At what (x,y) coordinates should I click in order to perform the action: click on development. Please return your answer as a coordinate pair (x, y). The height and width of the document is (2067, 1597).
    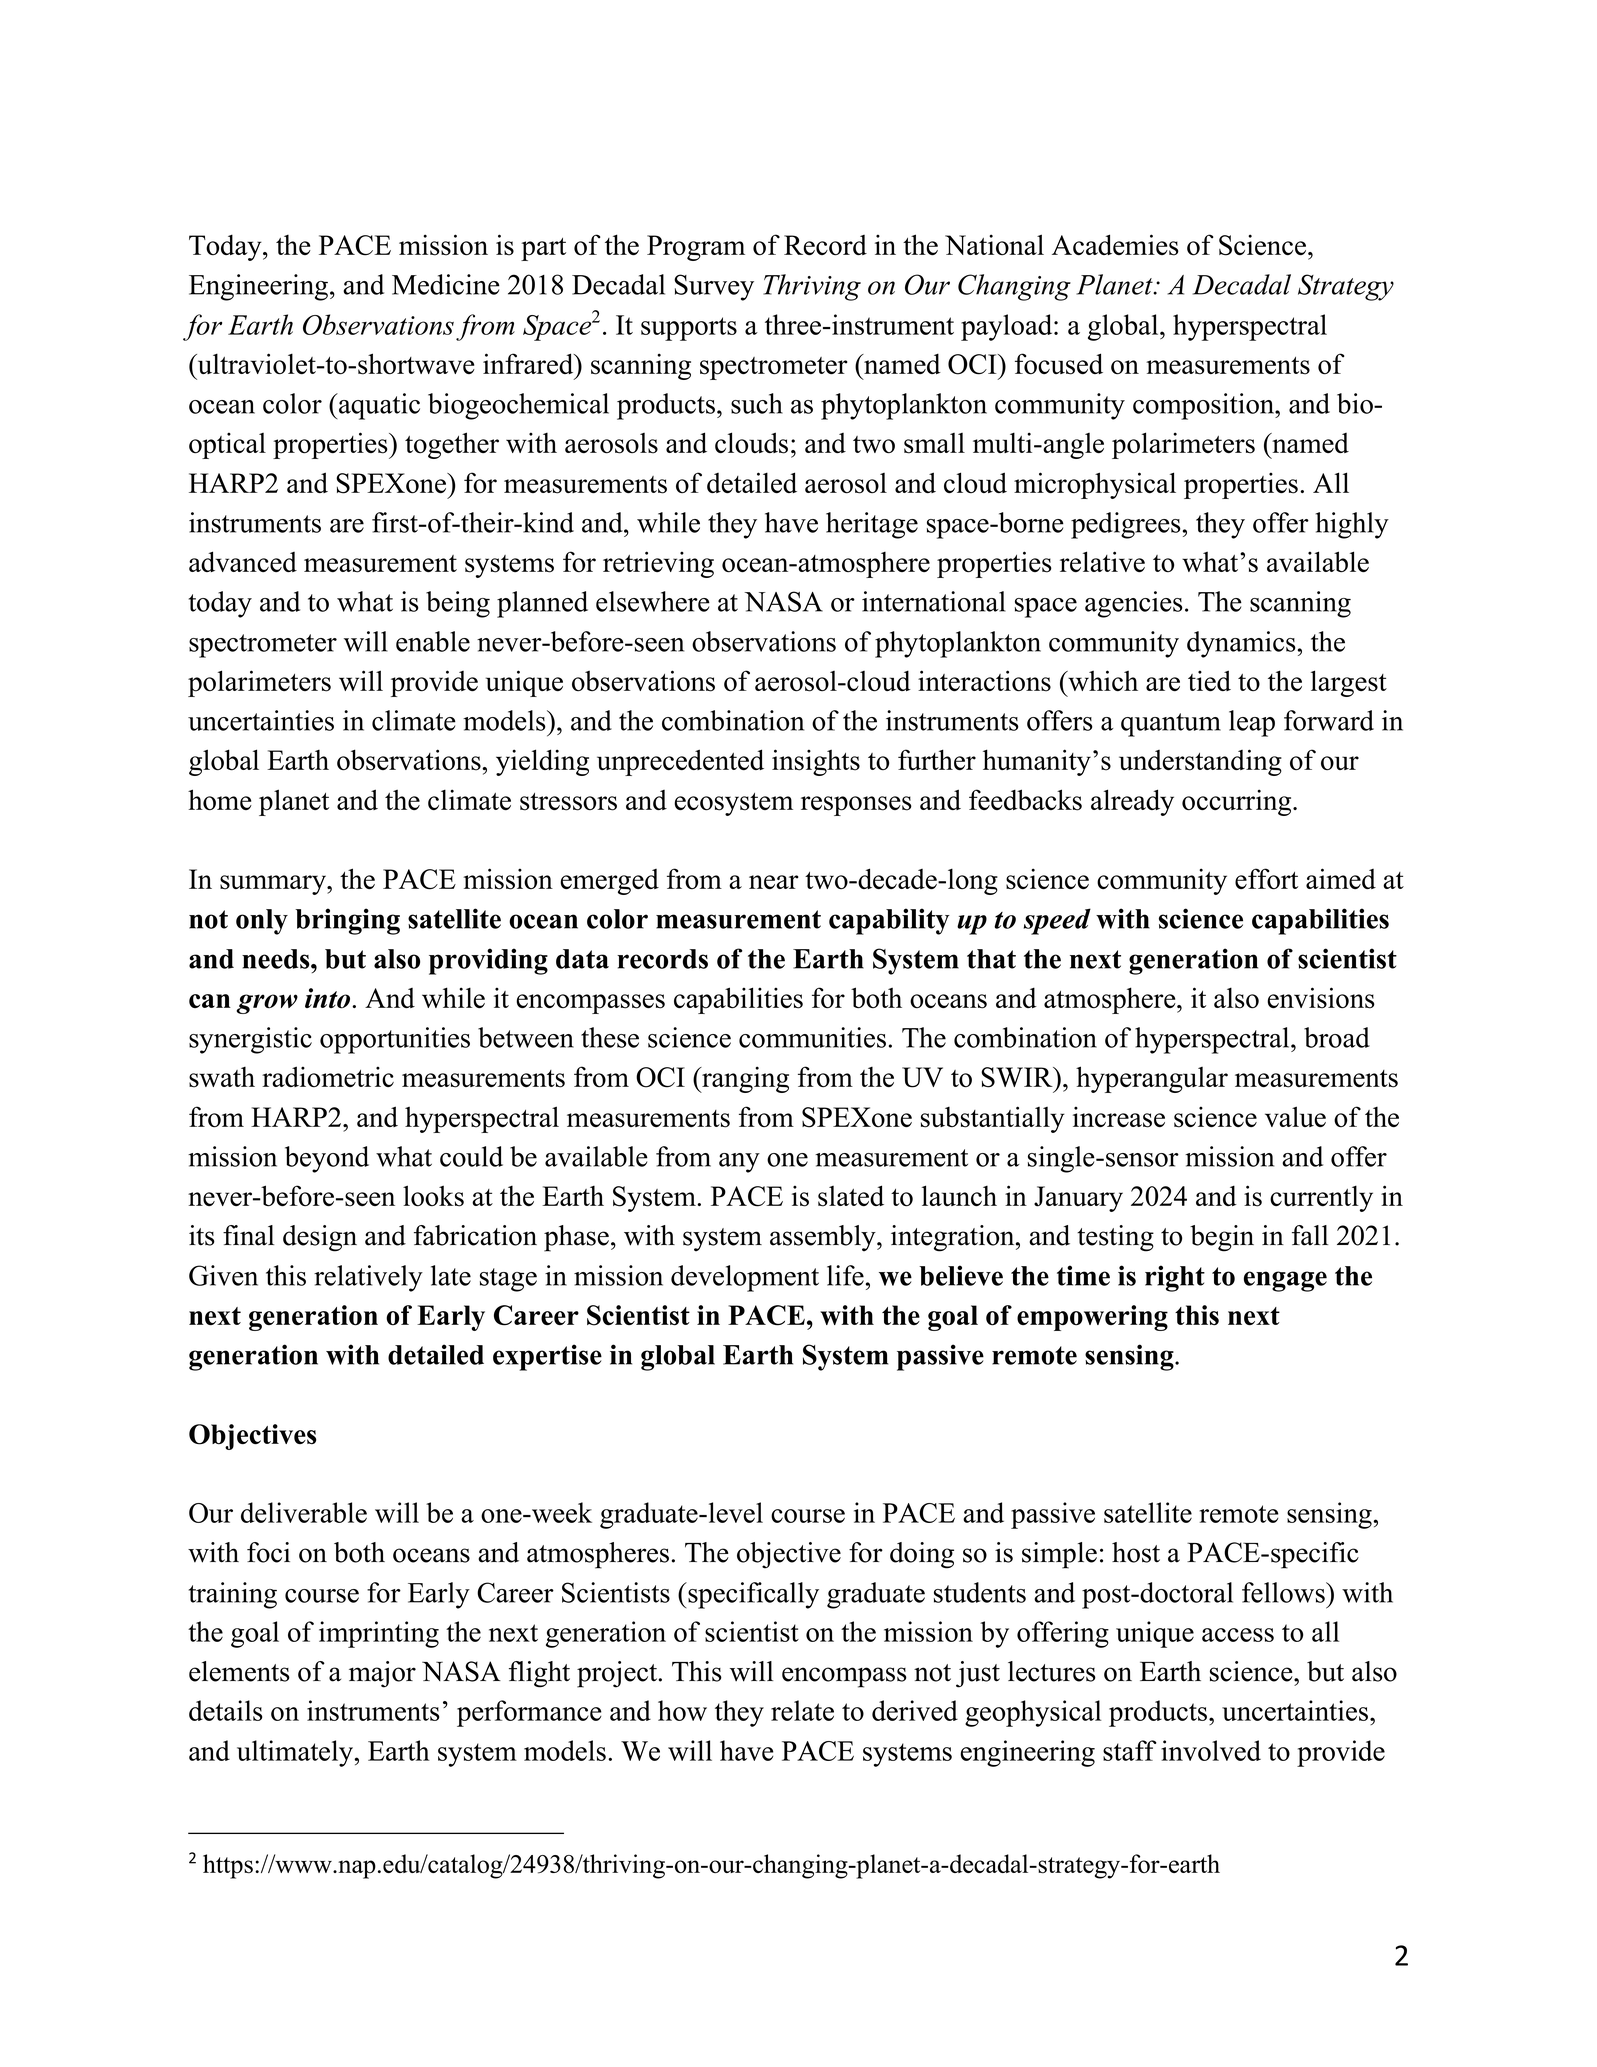
    Looking at the image, I should click on (745, 1278).
